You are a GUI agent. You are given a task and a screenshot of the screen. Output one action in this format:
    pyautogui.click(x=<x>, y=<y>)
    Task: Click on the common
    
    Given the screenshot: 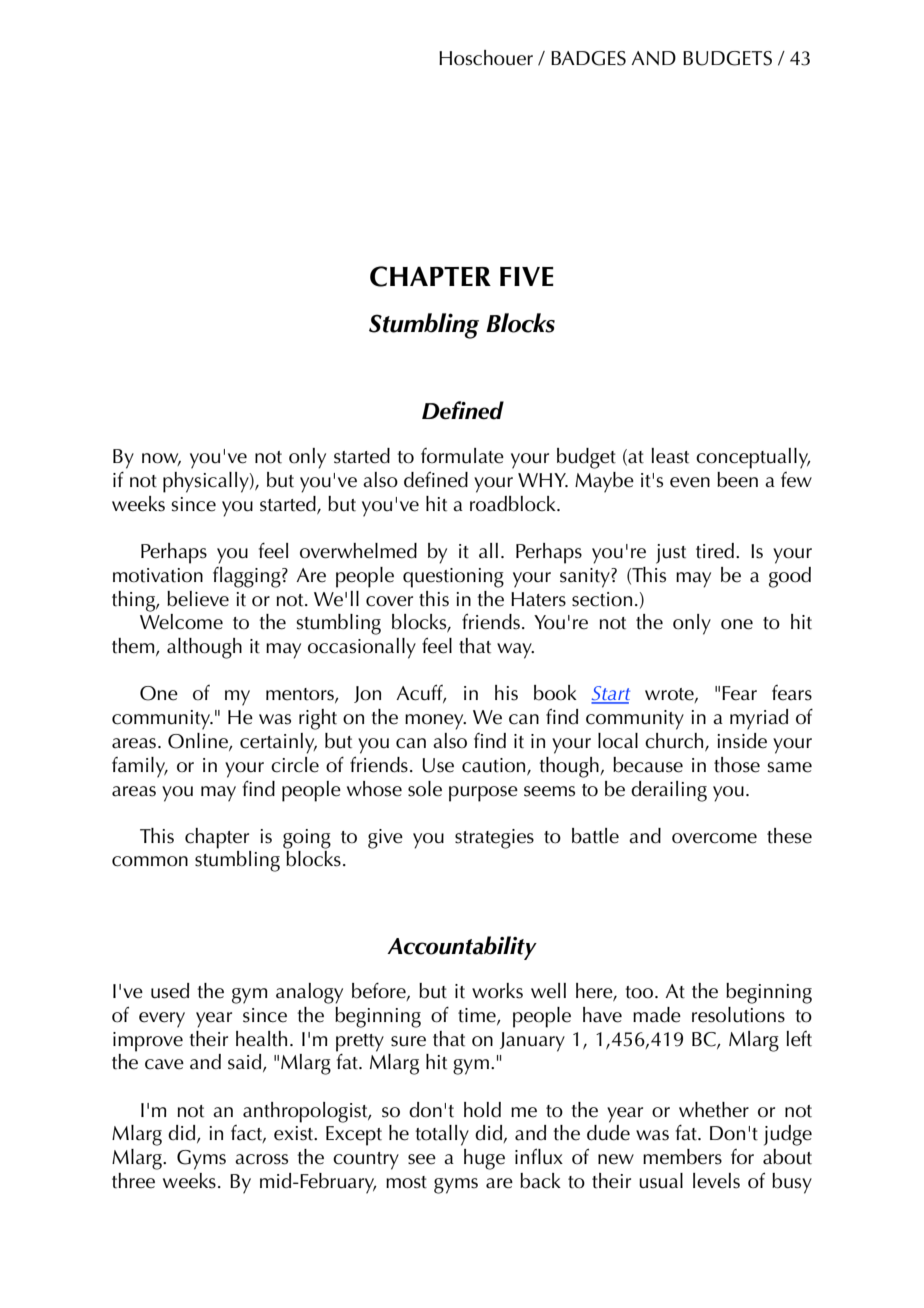 What is the action you would take?
    pyautogui.click(x=150, y=861)
